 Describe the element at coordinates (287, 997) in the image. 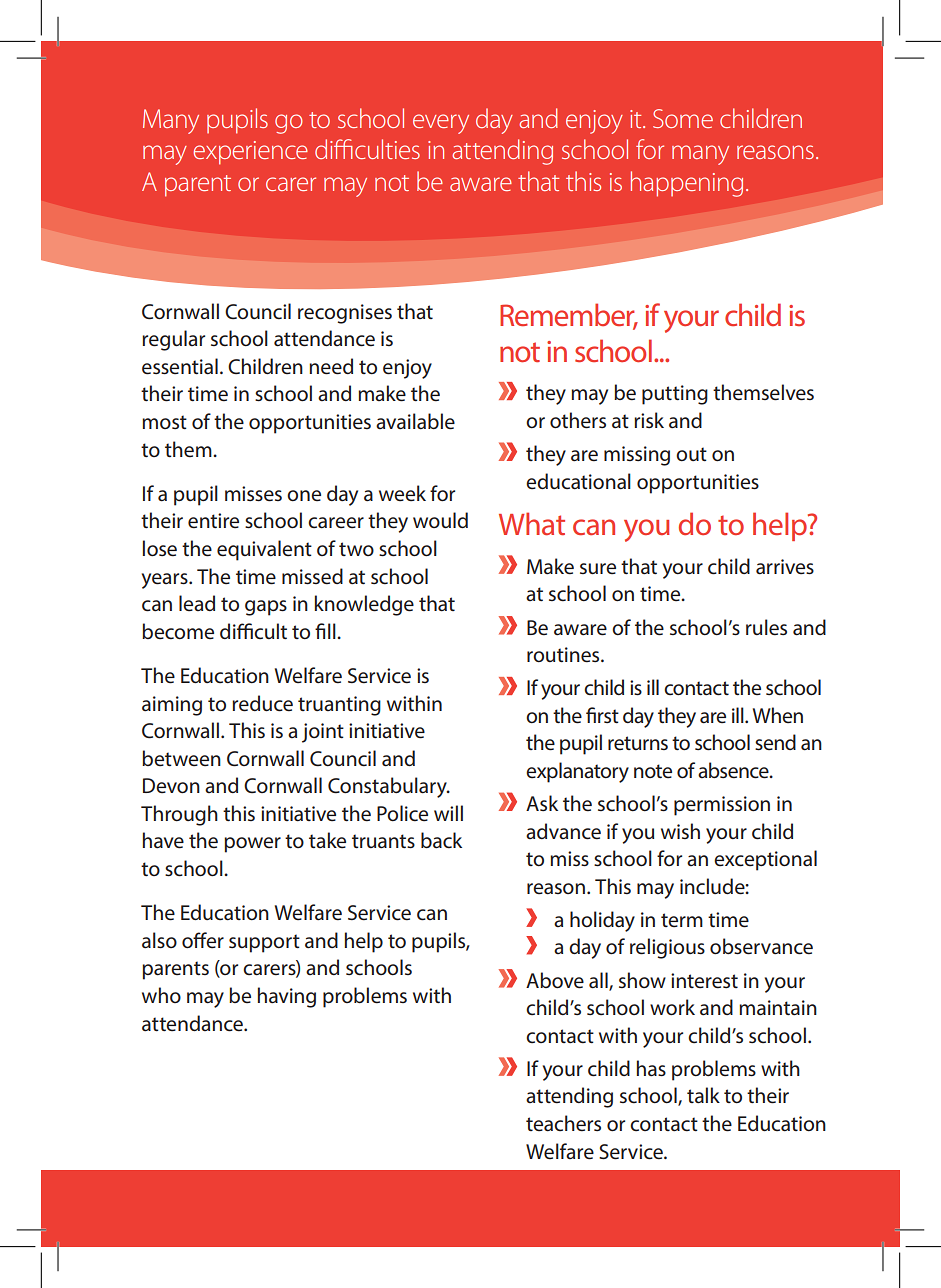

I see `having` at that location.
